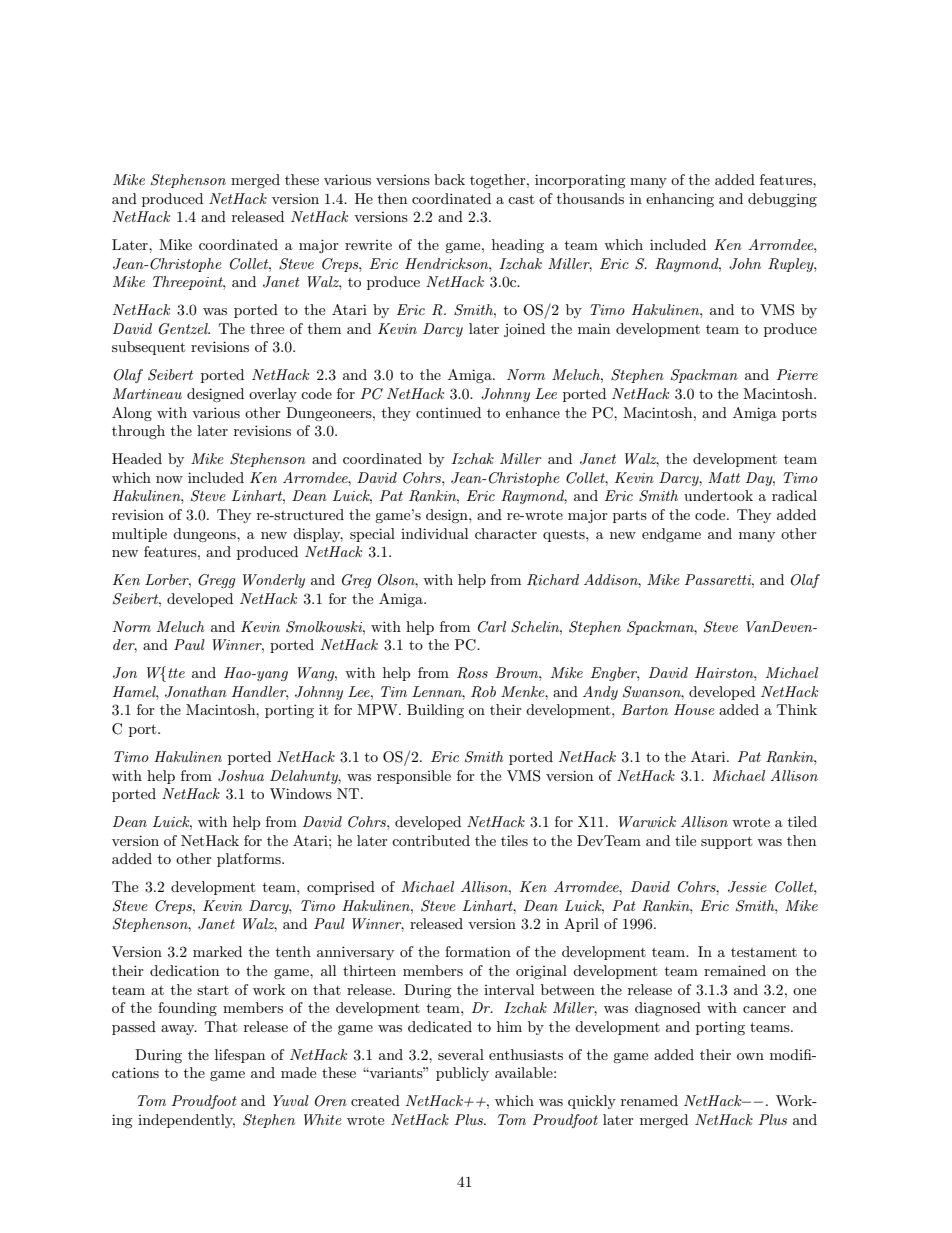  Describe the element at coordinates (680, 200) in the screenshot. I see `enhancing` at that location.
